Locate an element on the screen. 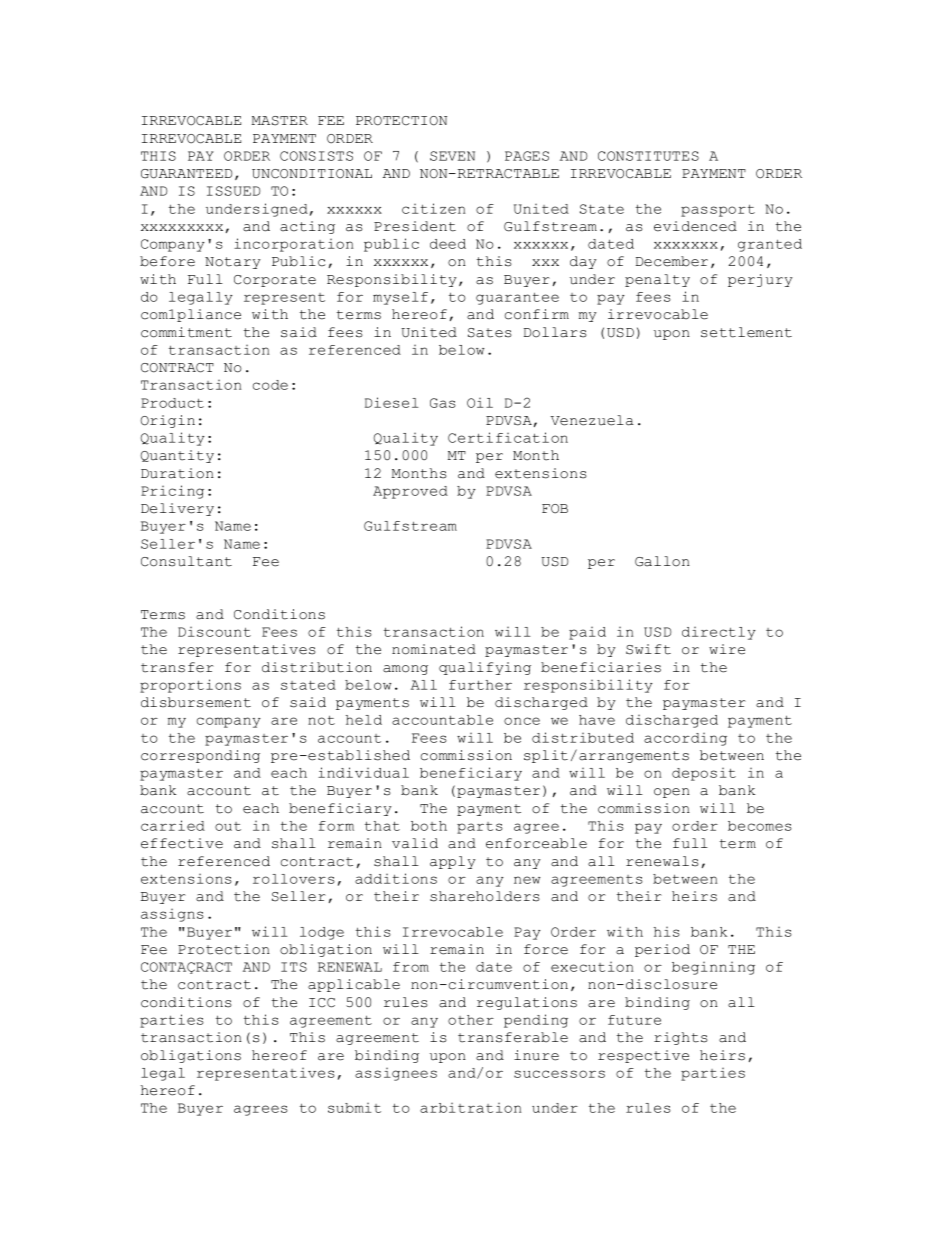 The image size is (952, 1233). according is located at coordinates (685, 739).
